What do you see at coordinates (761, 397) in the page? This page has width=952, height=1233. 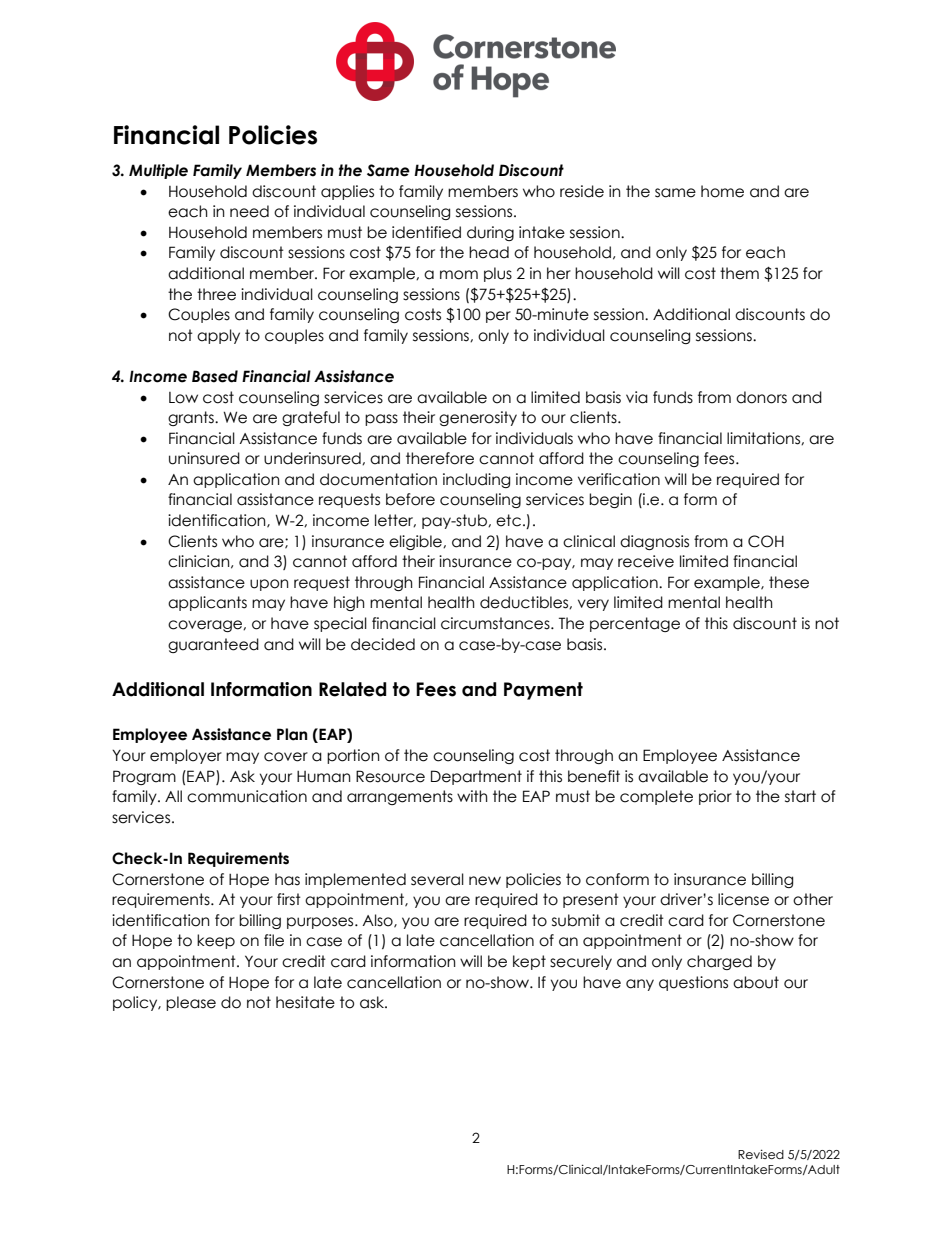 I see `donors` at bounding box center [761, 397].
